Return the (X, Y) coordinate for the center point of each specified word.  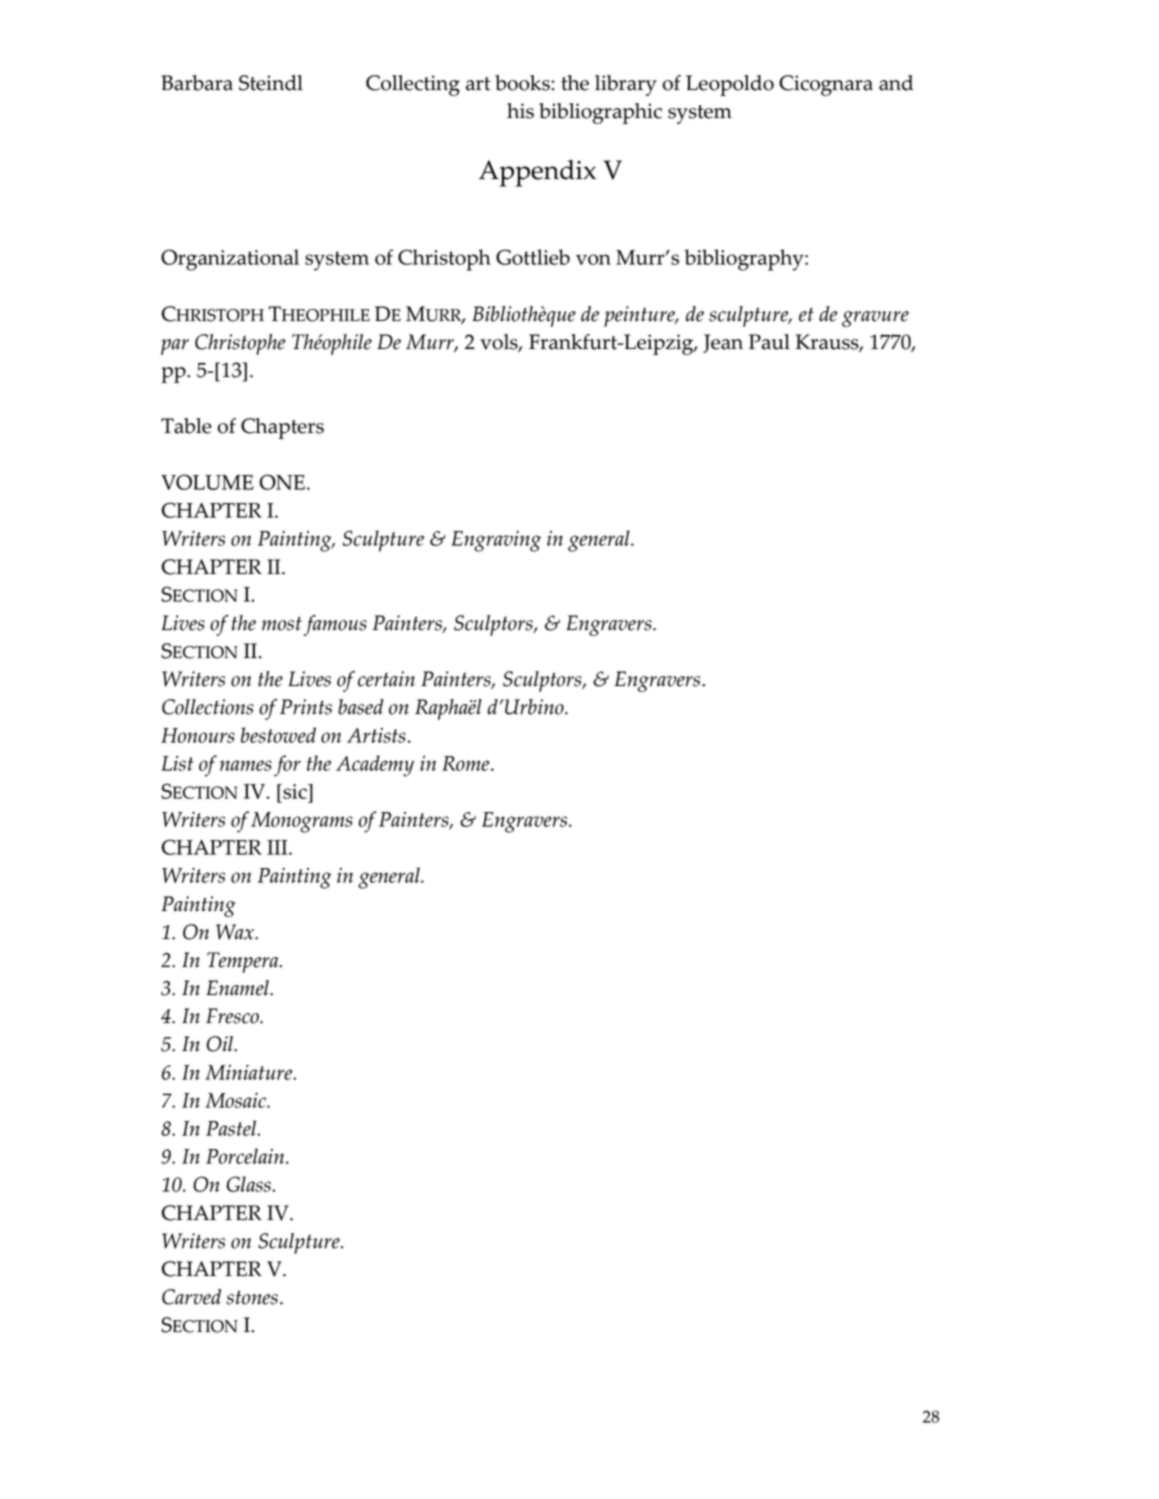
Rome (467, 763)
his (520, 111)
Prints (306, 707)
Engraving (496, 541)
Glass (250, 1184)
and (896, 83)
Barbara (197, 83)
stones (252, 1297)
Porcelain (246, 1156)
